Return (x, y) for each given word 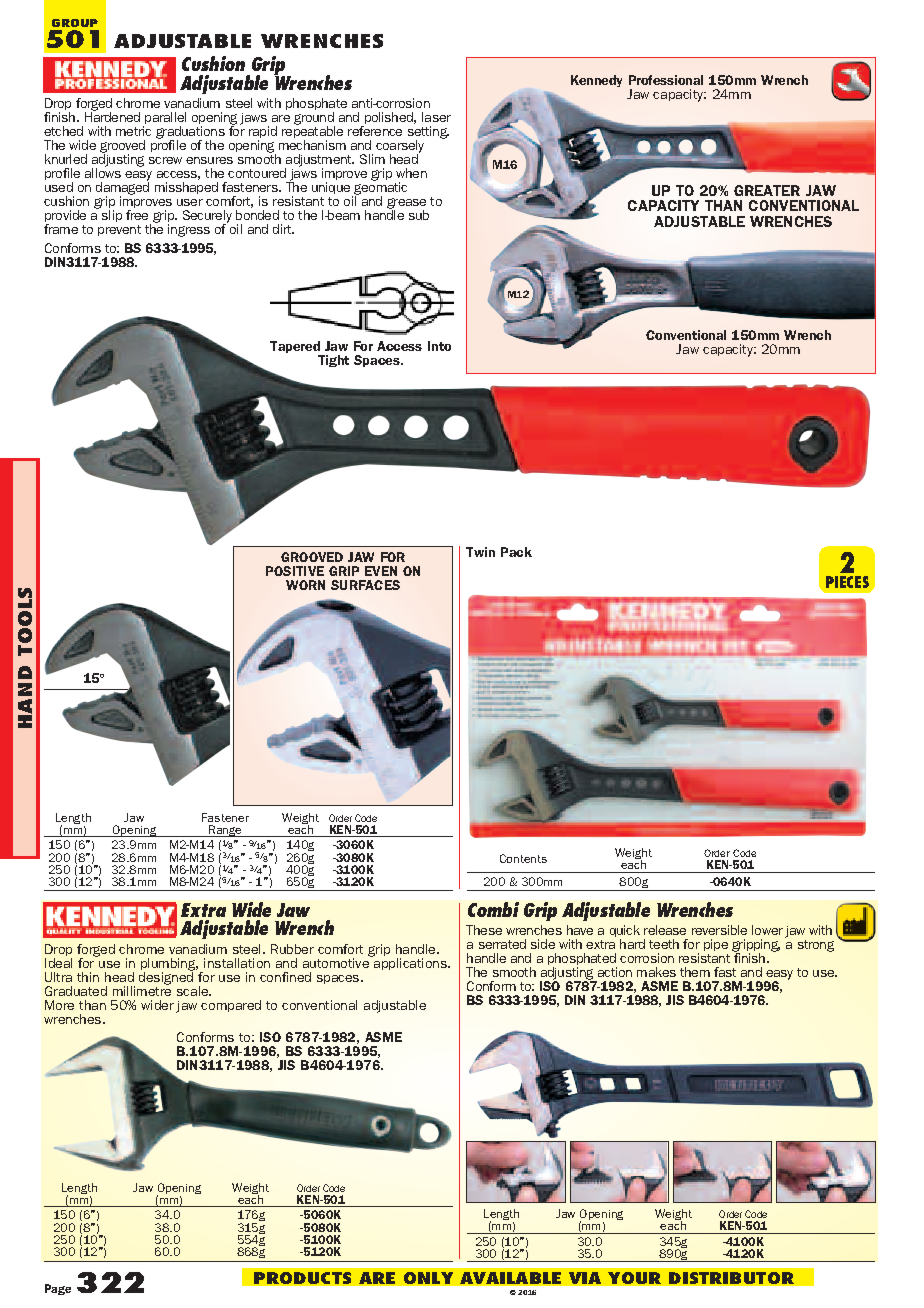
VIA (585, 1278)
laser (436, 117)
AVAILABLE (510, 1278)
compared (231, 1006)
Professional (666, 80)
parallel (164, 119)
